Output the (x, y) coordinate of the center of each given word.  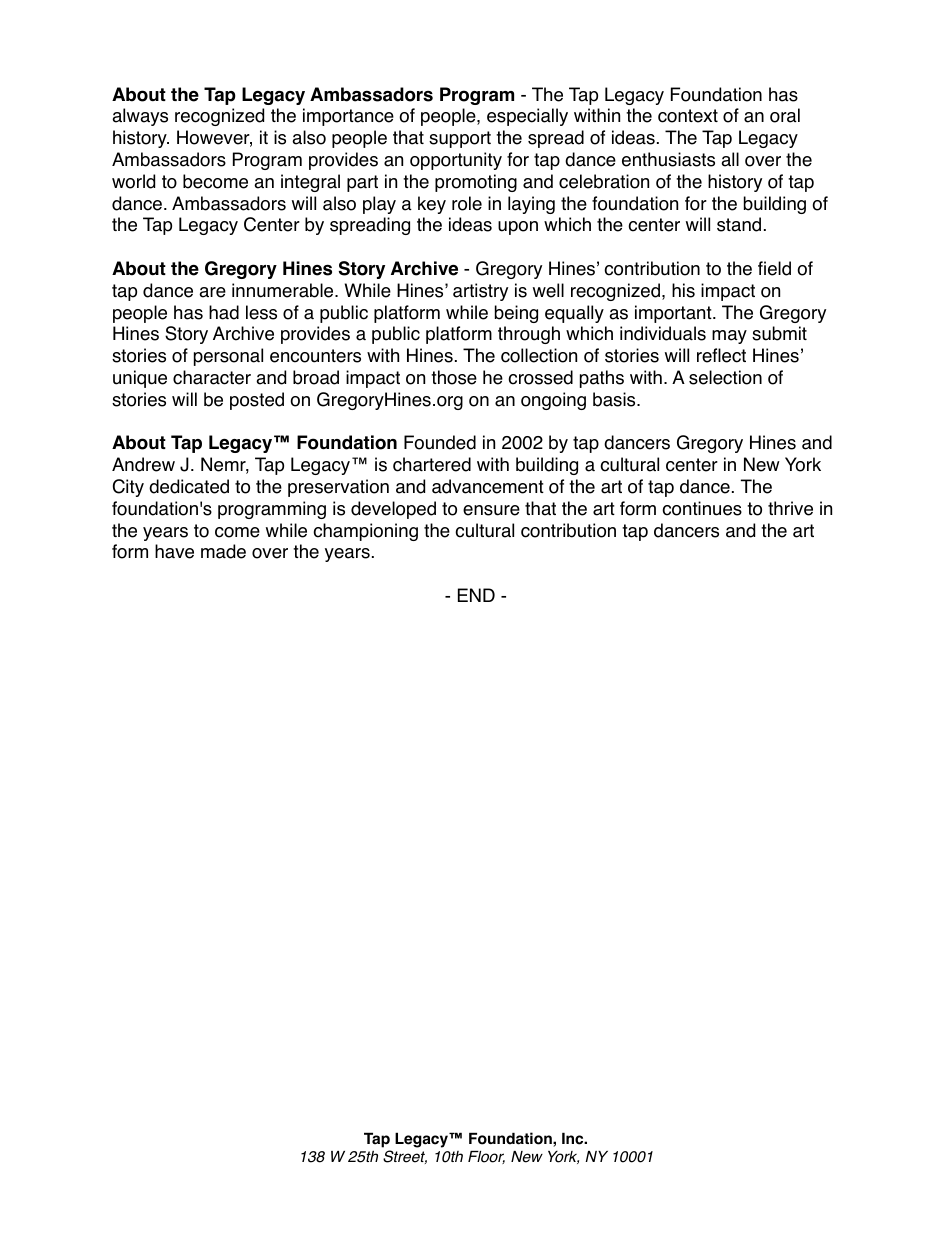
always (140, 117)
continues (702, 508)
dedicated (189, 486)
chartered (432, 464)
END (476, 595)
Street (405, 1157)
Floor (486, 1157)
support (460, 139)
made (223, 551)
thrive (790, 508)
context (688, 116)
